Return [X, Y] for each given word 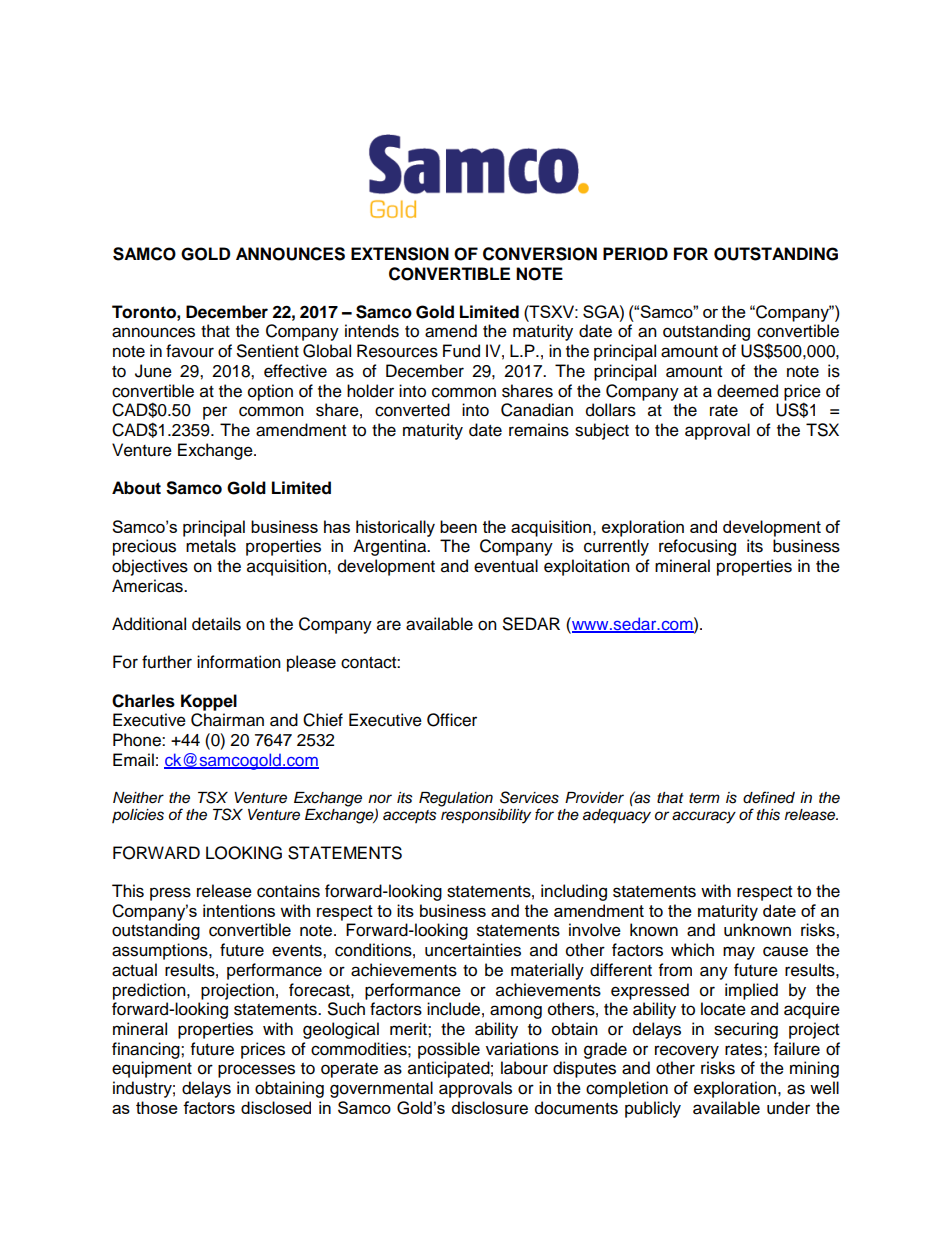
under [788, 1108]
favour [190, 351]
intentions [239, 910]
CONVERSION [540, 254]
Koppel [209, 702]
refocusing [697, 547]
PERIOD [635, 254]
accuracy [704, 817]
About [136, 488]
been [458, 526]
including [574, 892]
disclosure [490, 1108]
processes [256, 1071]
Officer [452, 720]
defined [769, 797]
